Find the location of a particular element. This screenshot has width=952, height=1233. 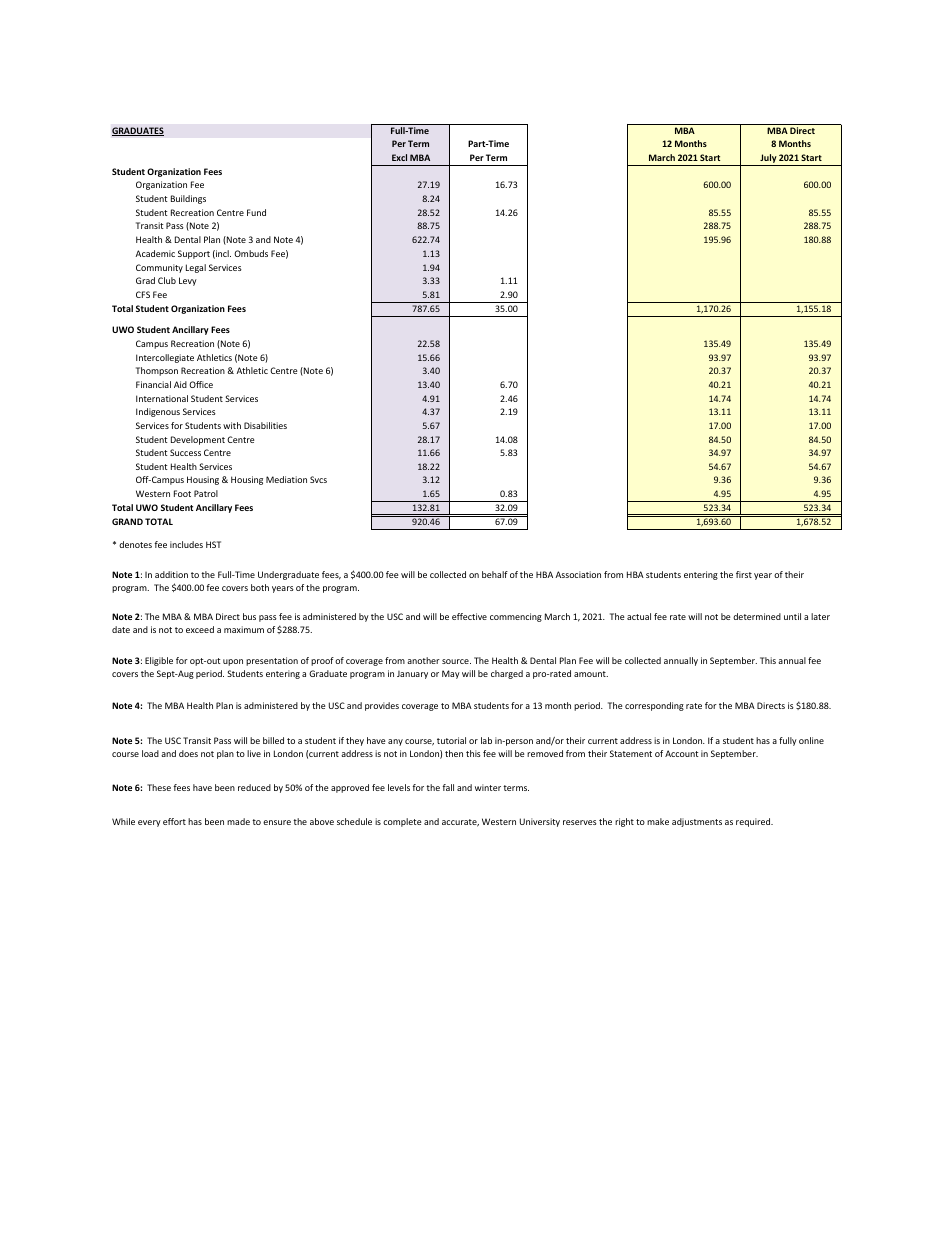

first is located at coordinates (744, 574).
